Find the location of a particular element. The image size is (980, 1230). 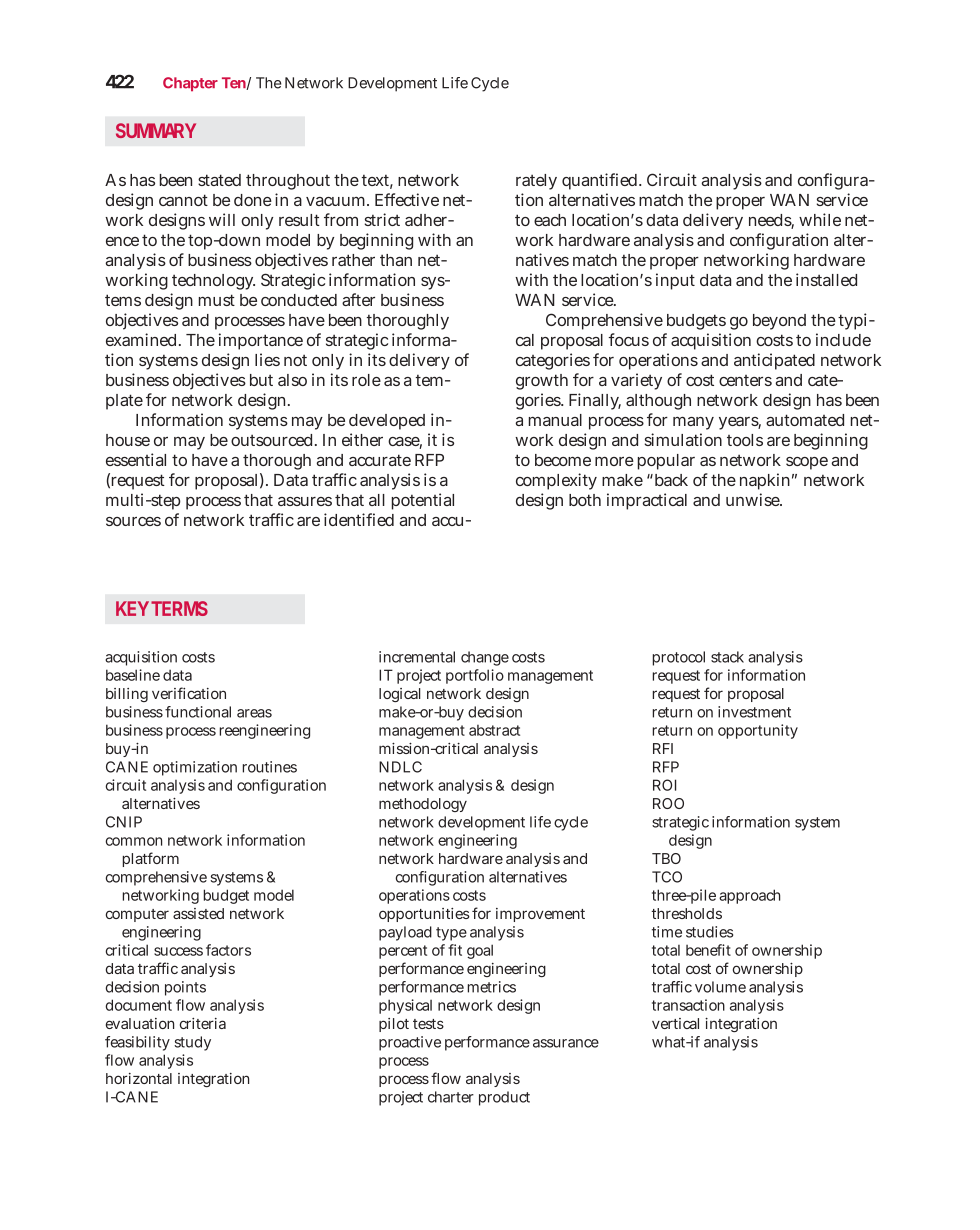

Effective is located at coordinates (407, 199).
